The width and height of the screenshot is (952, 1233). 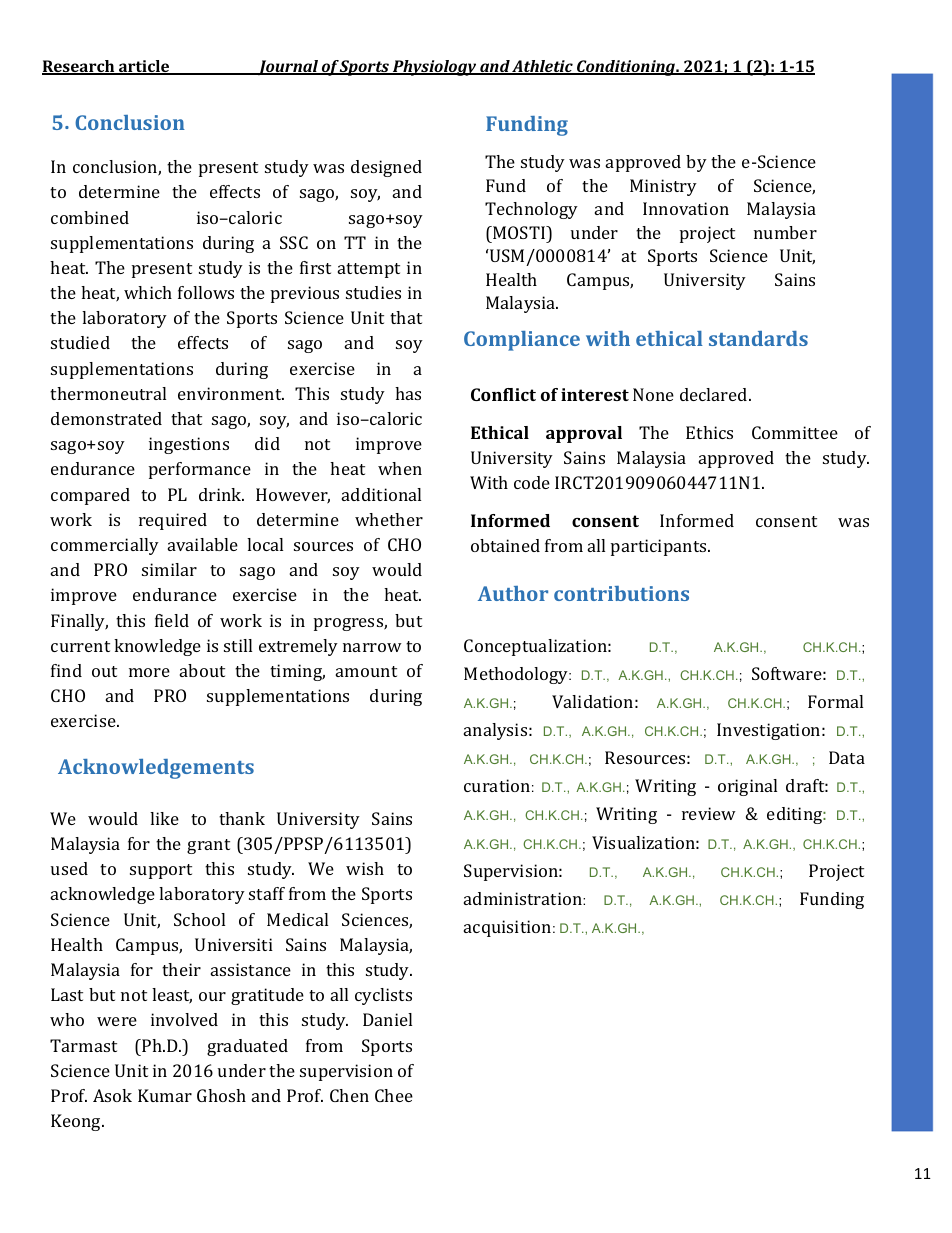 What do you see at coordinates (503, 394) in the screenshot?
I see `Conflict` at bounding box center [503, 394].
